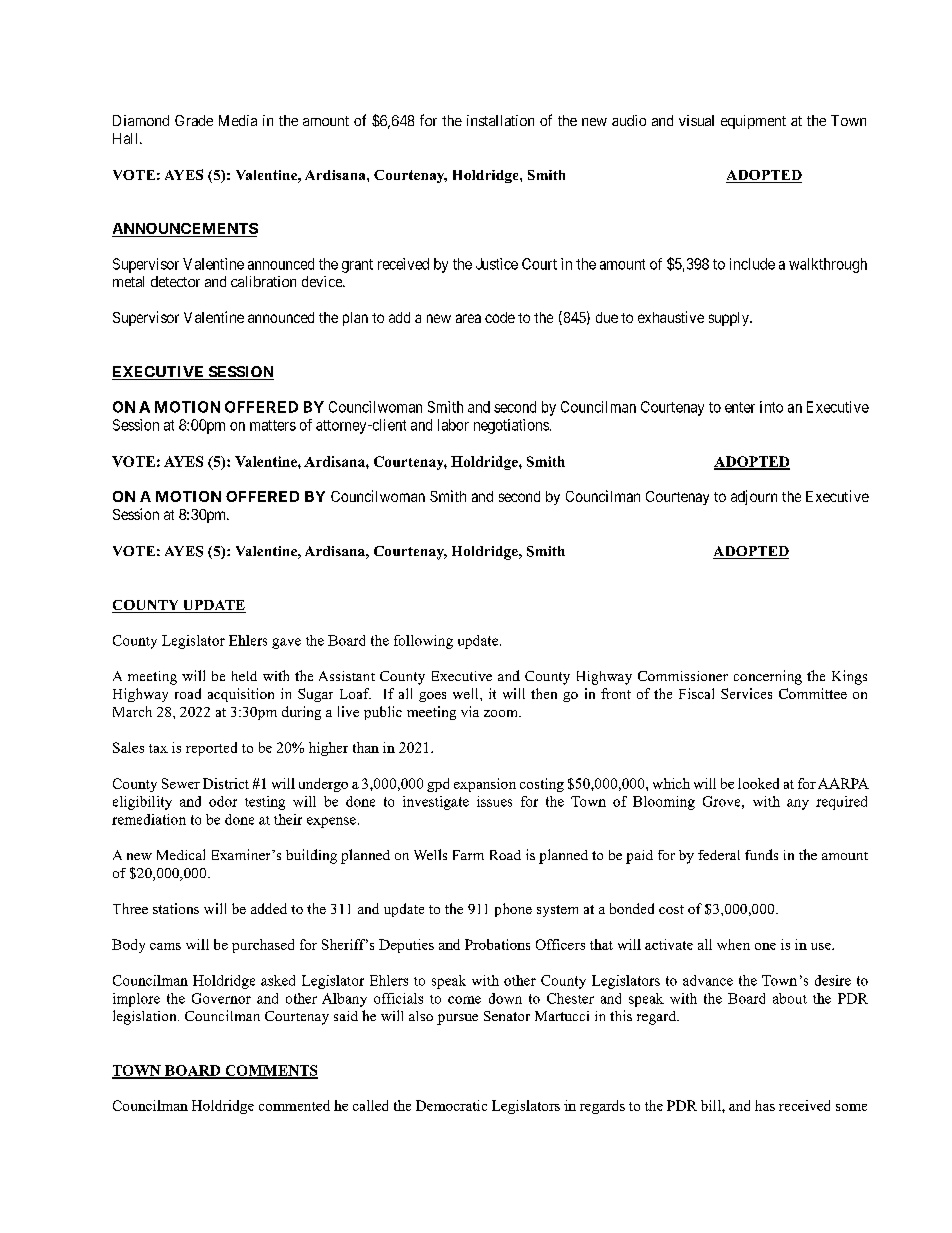 Image resolution: width=952 pixels, height=1233 pixels. What do you see at coordinates (181, 854) in the screenshot?
I see `Medical` at bounding box center [181, 854].
